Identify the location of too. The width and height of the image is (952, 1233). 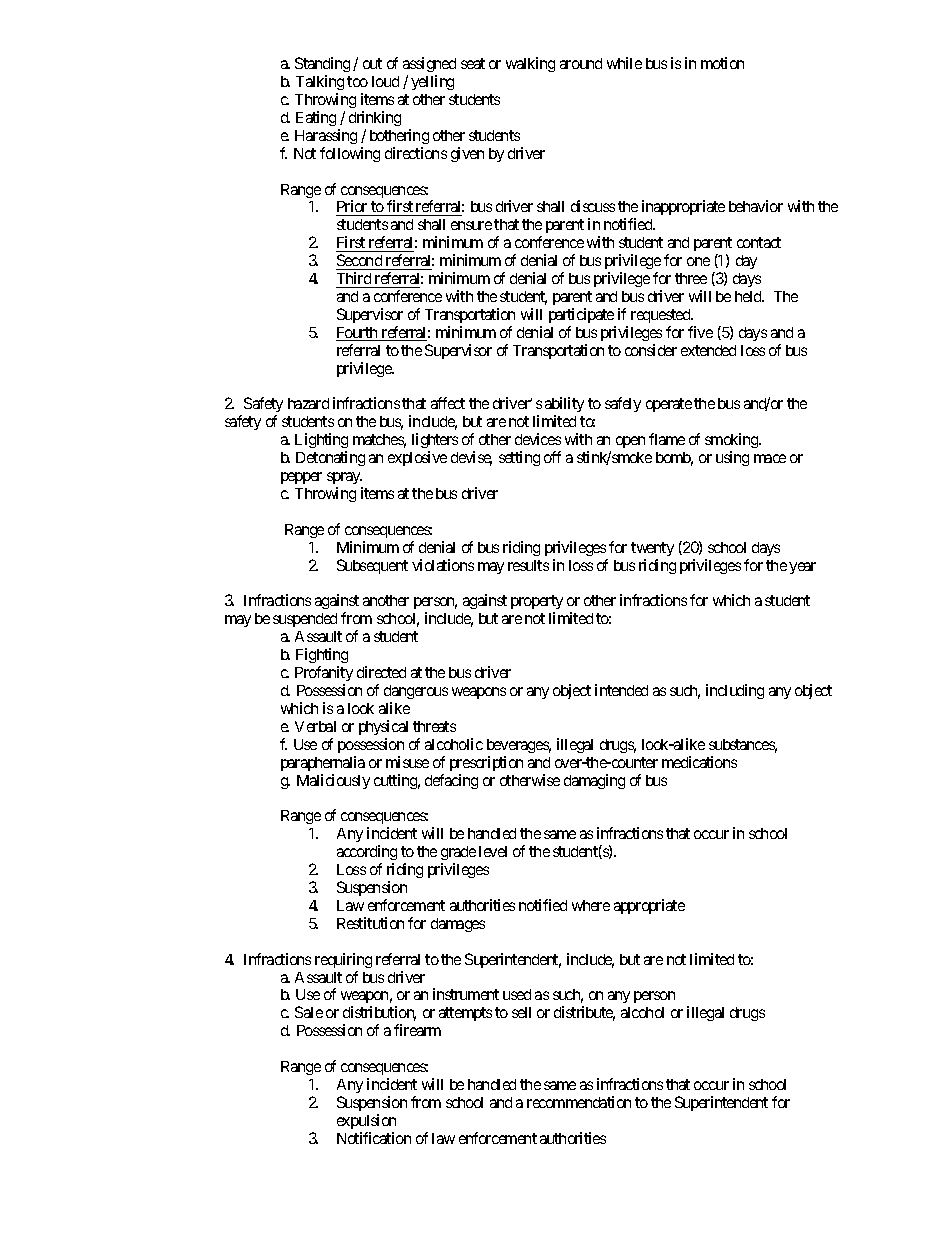
(357, 81).
